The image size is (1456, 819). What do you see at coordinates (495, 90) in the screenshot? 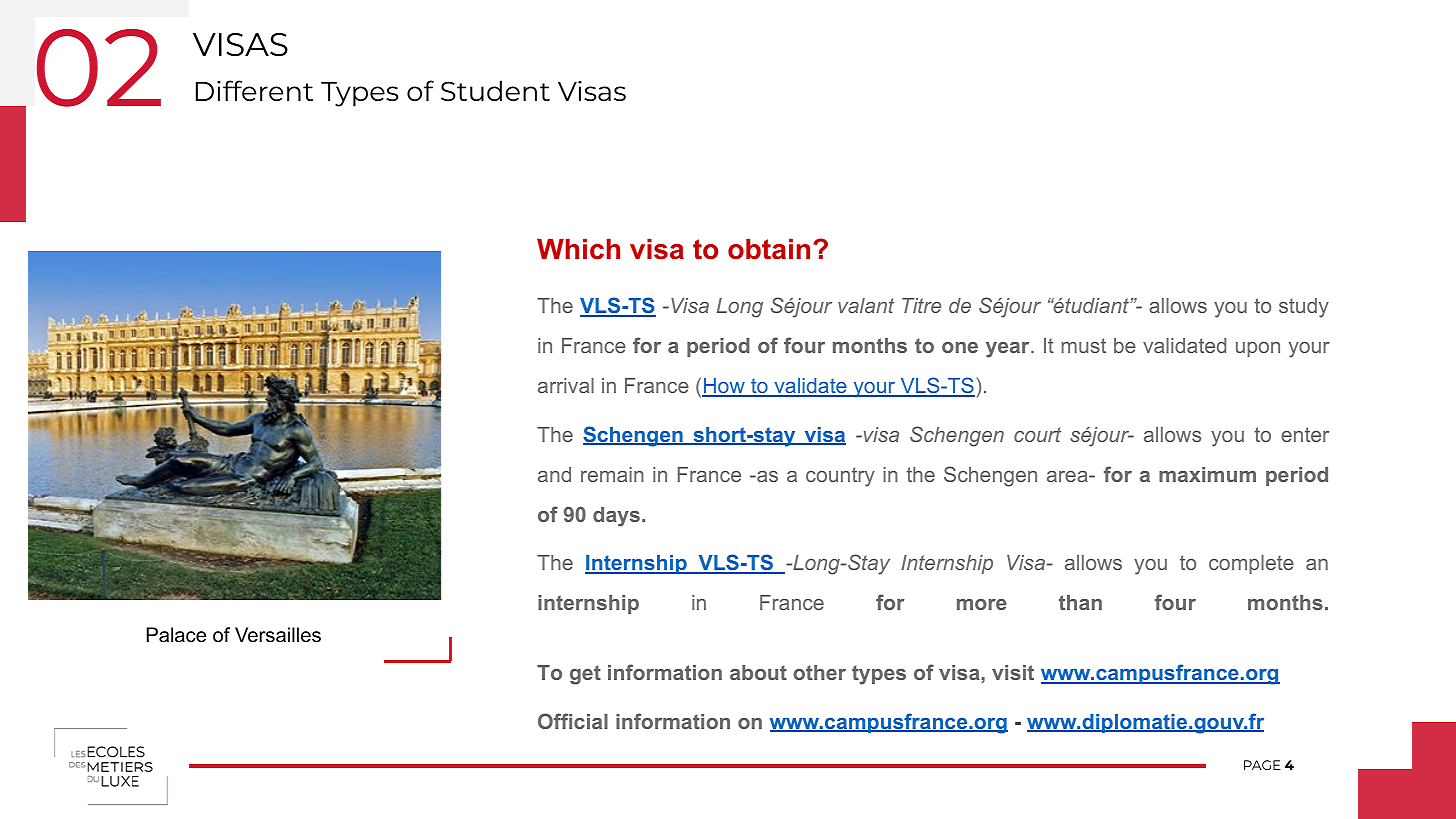
I see `Student` at bounding box center [495, 90].
